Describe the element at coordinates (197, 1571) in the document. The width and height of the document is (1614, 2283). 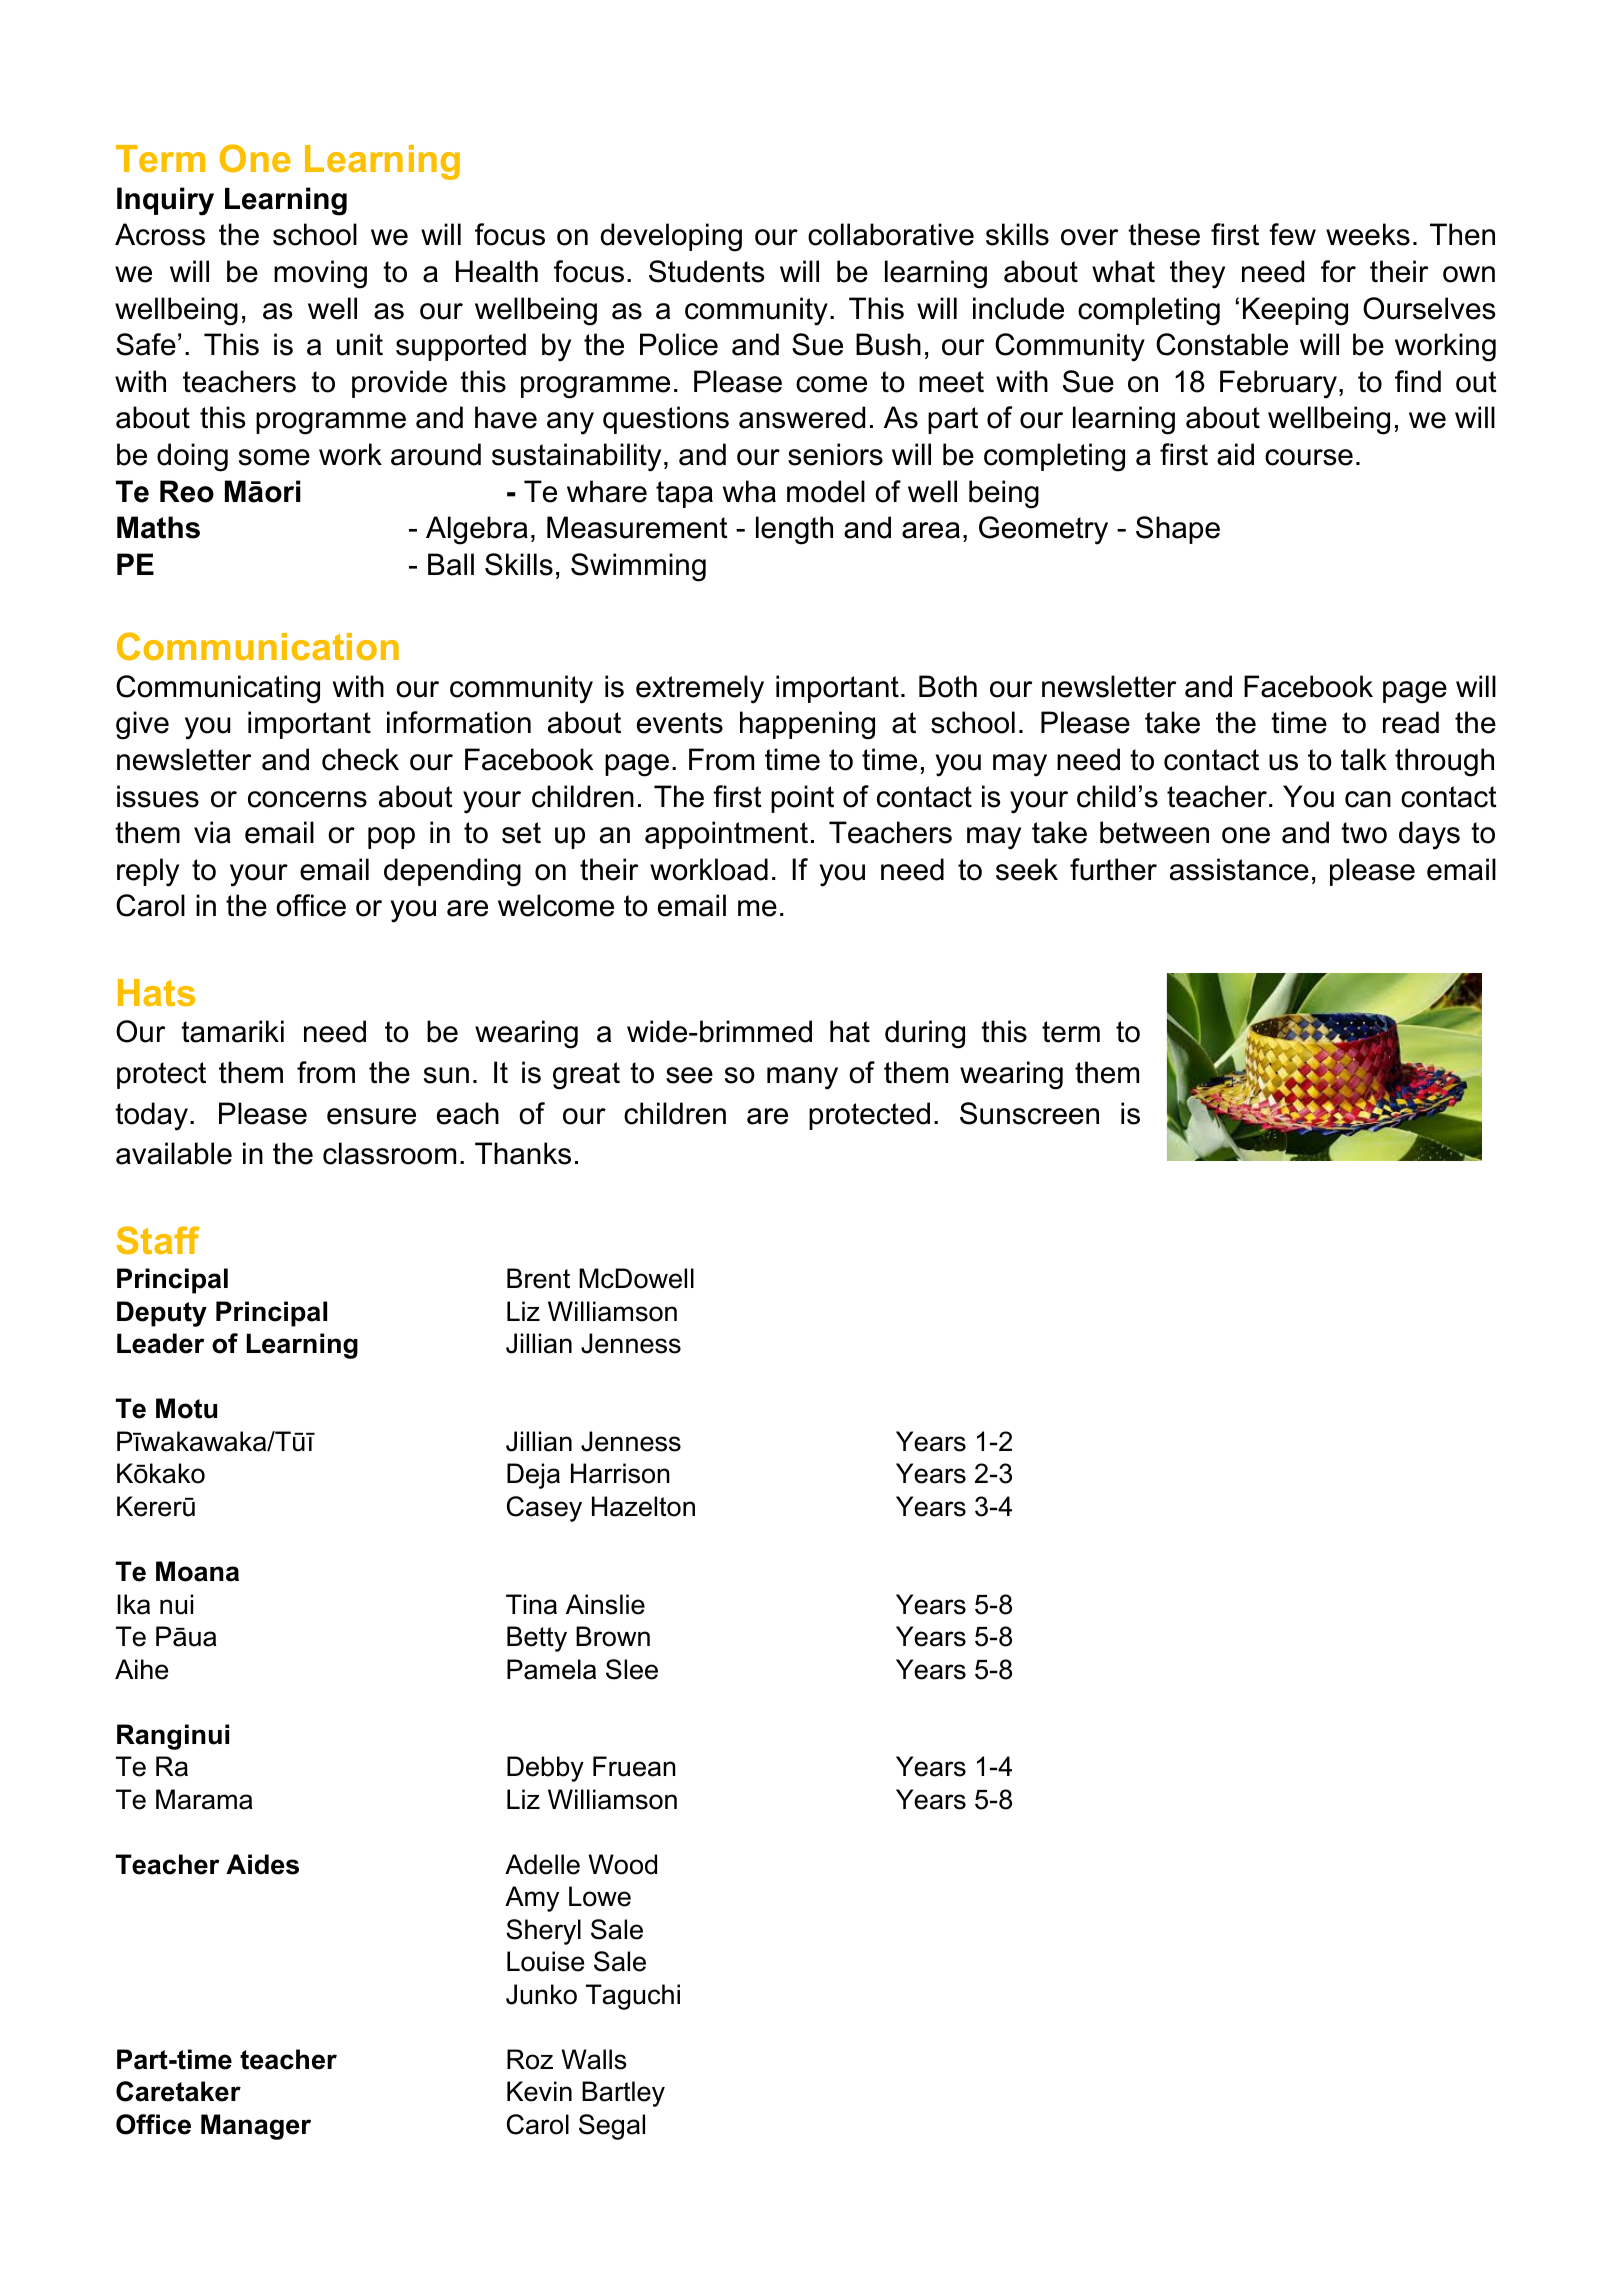
I see `Moana` at that location.
